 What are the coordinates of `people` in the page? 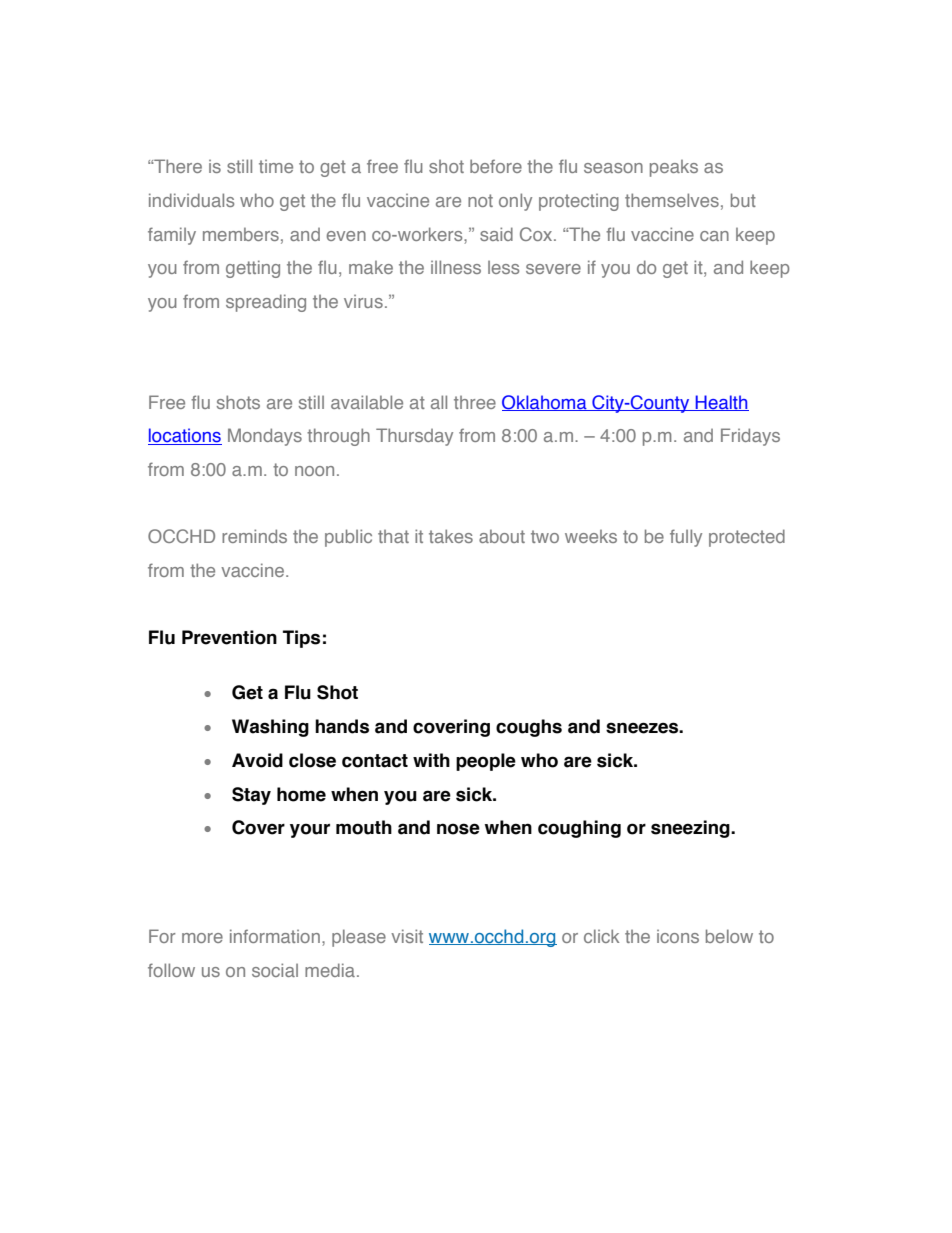 It's located at (486, 762).
